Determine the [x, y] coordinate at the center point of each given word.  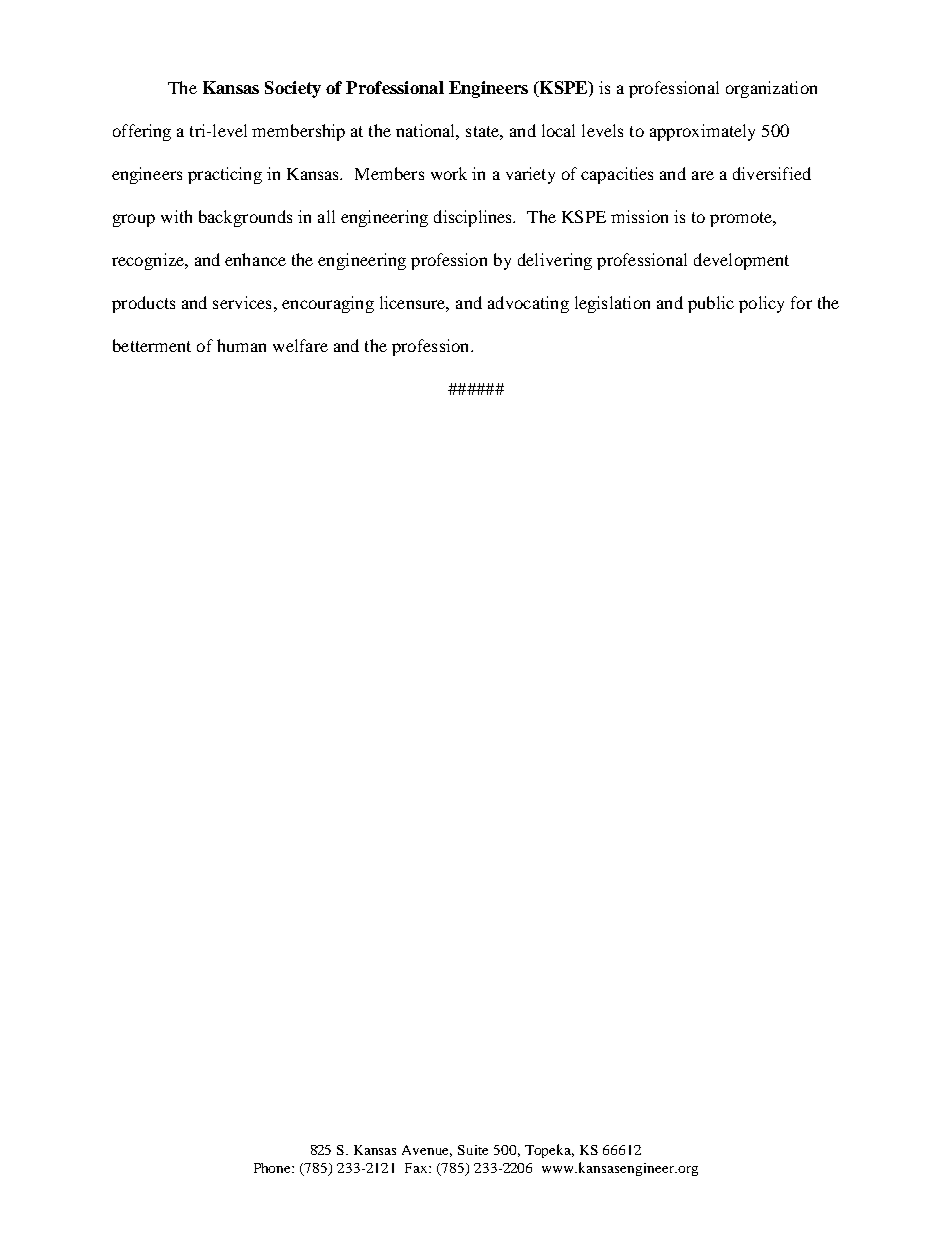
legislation [612, 304]
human [241, 345]
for [801, 302]
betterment [152, 345]
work [449, 173]
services [242, 302]
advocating [528, 304]
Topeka [549, 1151]
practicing [225, 175]
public [711, 304]
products [143, 304]
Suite [473, 1150]
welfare [300, 345]
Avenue [427, 1151]
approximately [702, 132]
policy [761, 304]
